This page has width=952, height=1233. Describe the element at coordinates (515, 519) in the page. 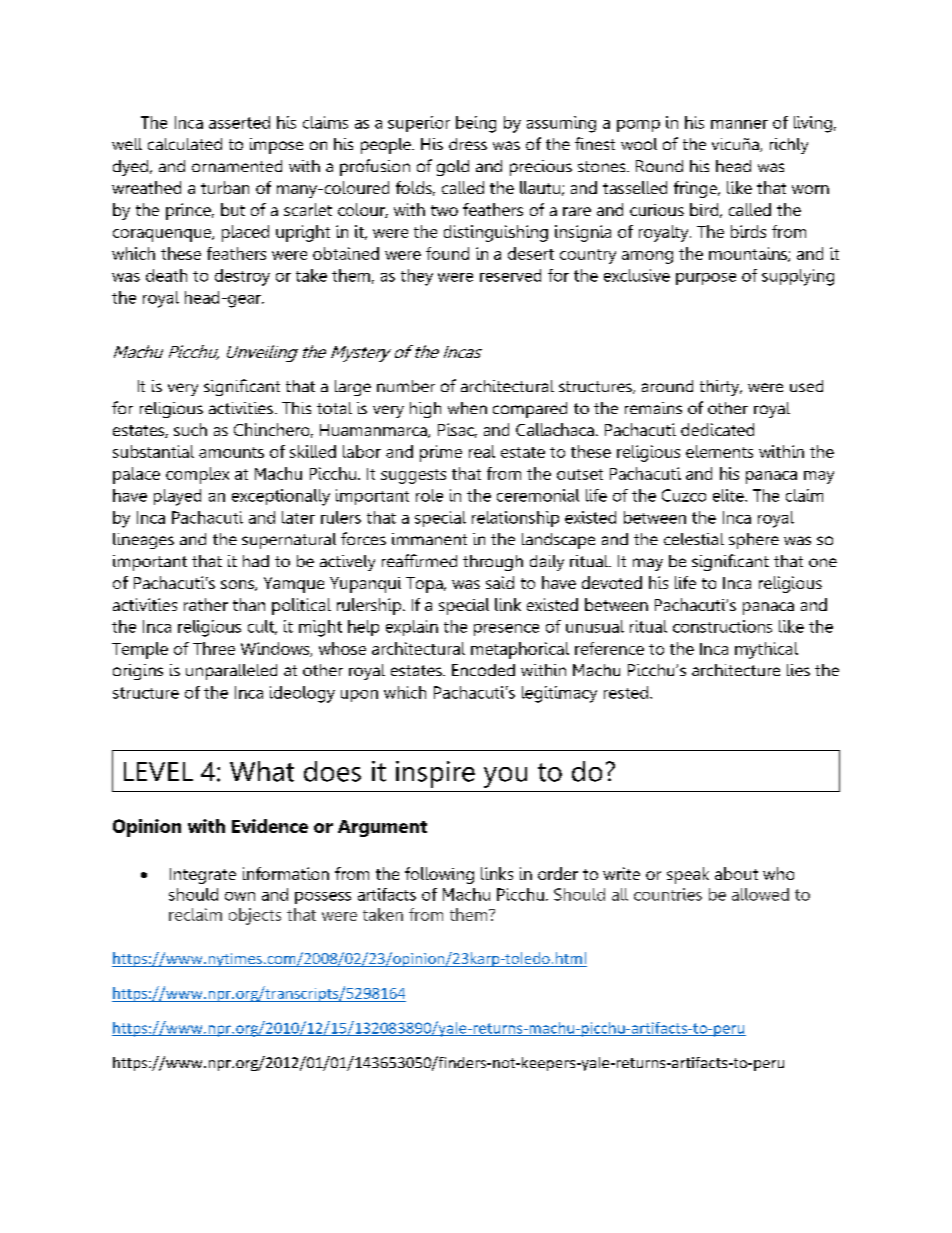

I see `relationship` at that location.
